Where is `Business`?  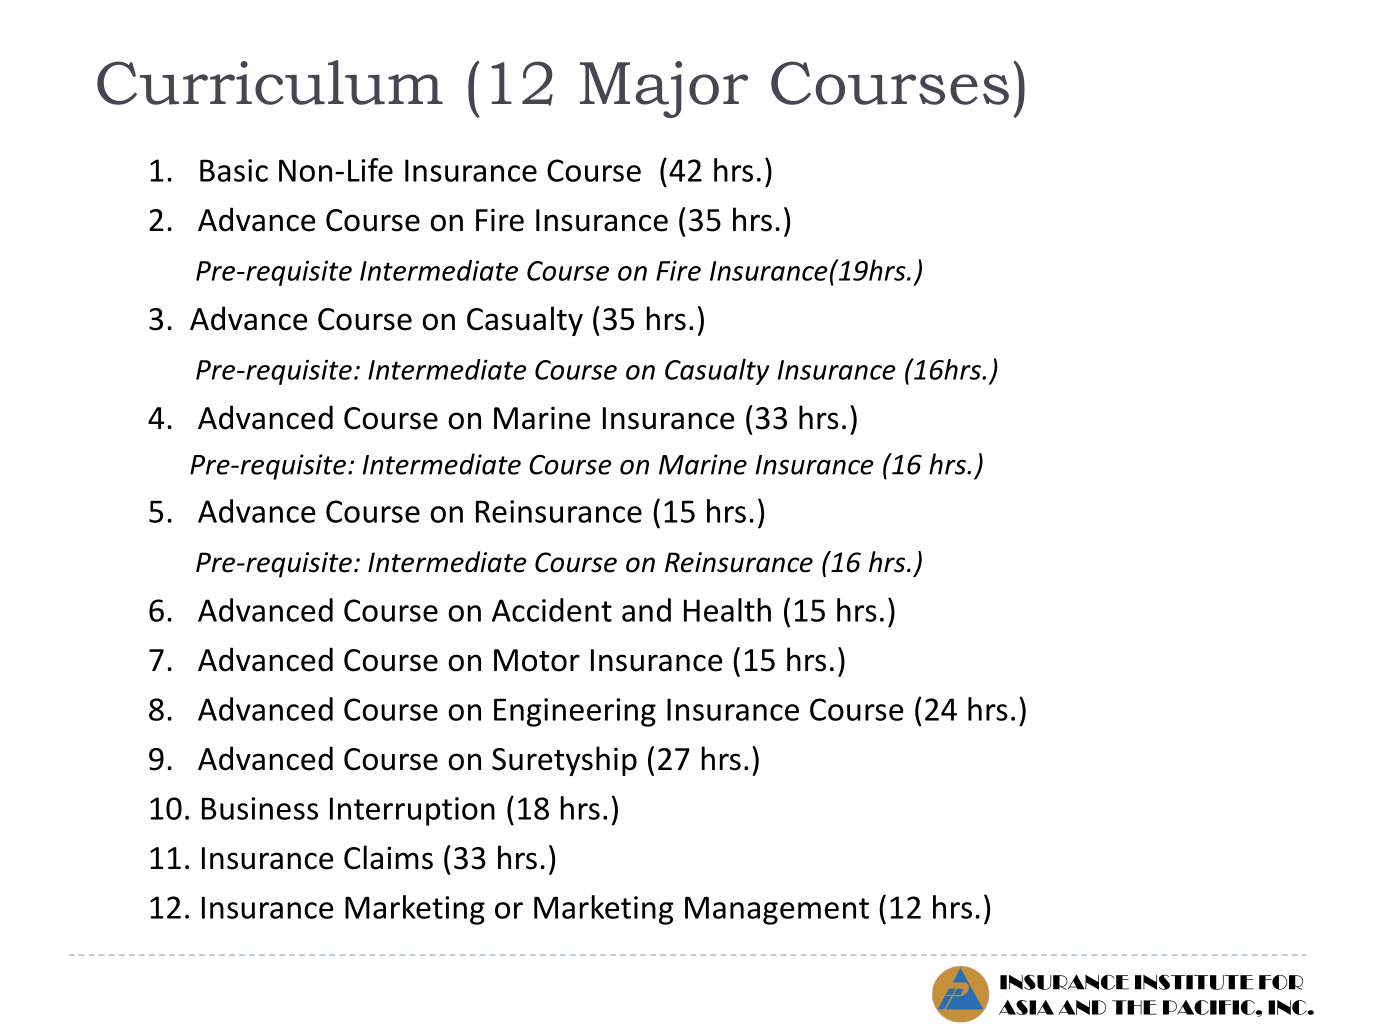 Business is located at coordinates (260, 808).
